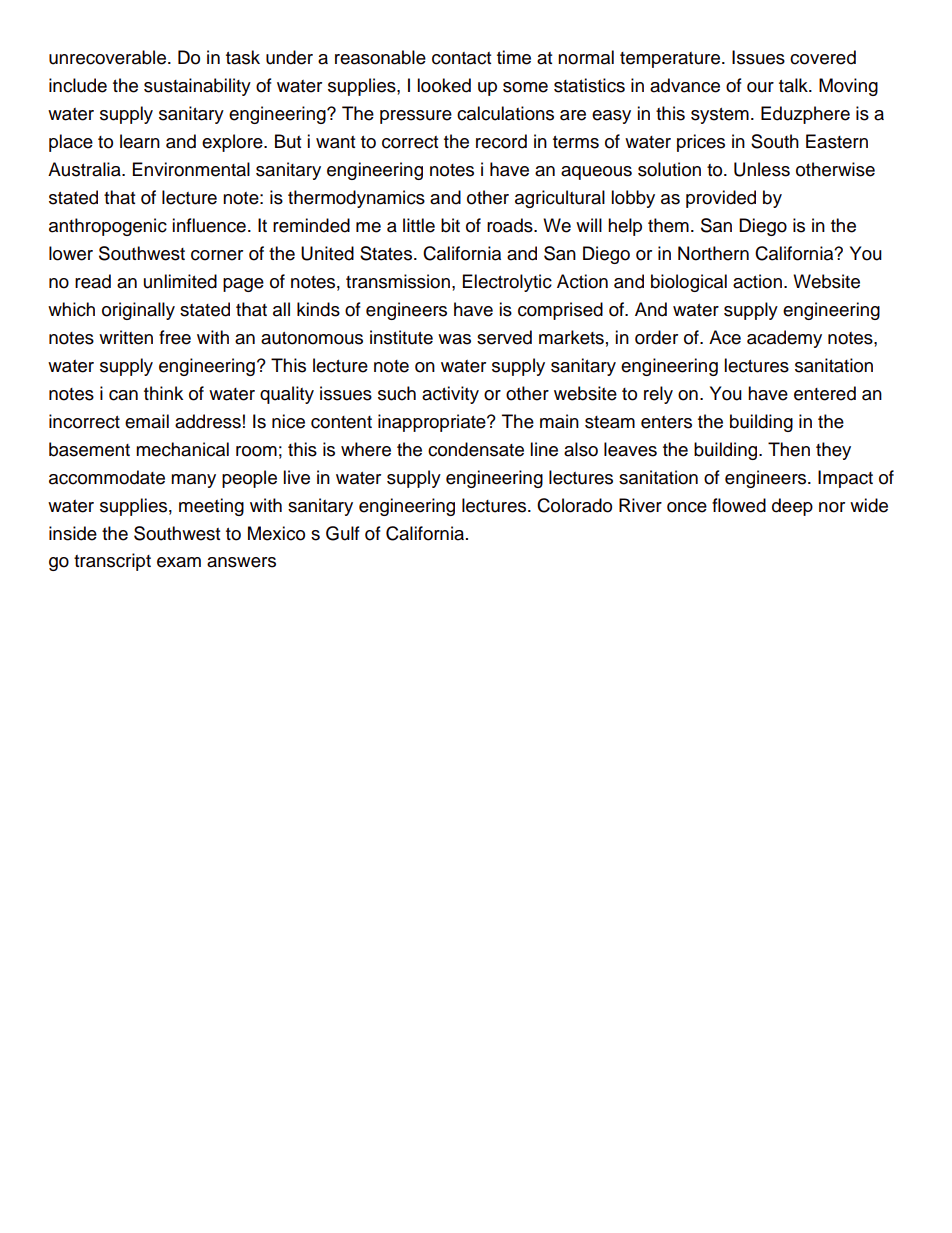  What do you see at coordinates (789, 449) in the screenshot?
I see `Then` at bounding box center [789, 449].
